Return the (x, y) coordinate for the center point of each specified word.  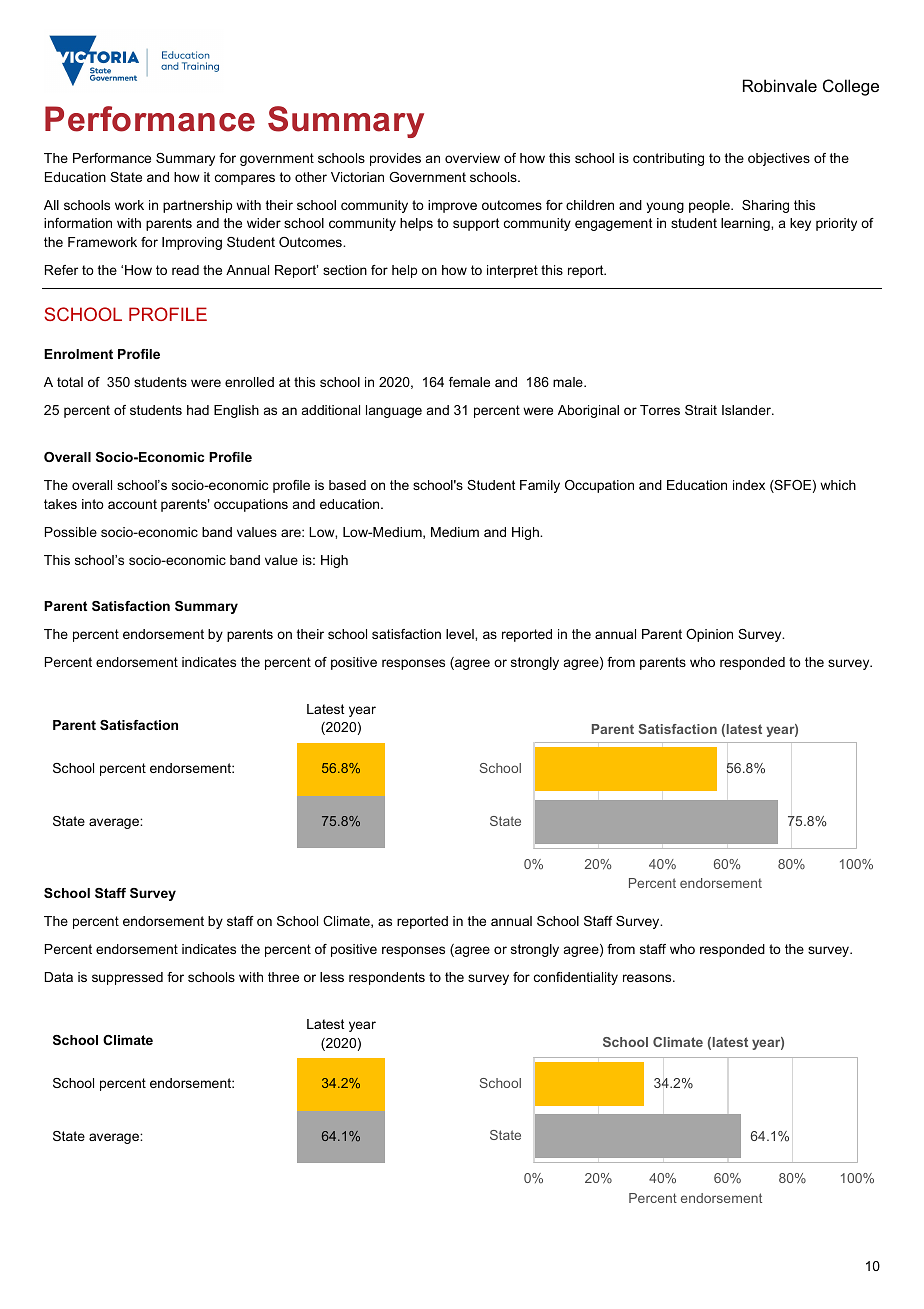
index (749, 485)
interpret (512, 271)
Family (540, 486)
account (132, 504)
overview (472, 158)
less (332, 977)
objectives (779, 159)
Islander (747, 410)
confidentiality (576, 978)
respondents (387, 978)
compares (245, 179)
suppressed (127, 978)
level (461, 634)
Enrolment (78, 354)
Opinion (709, 635)
